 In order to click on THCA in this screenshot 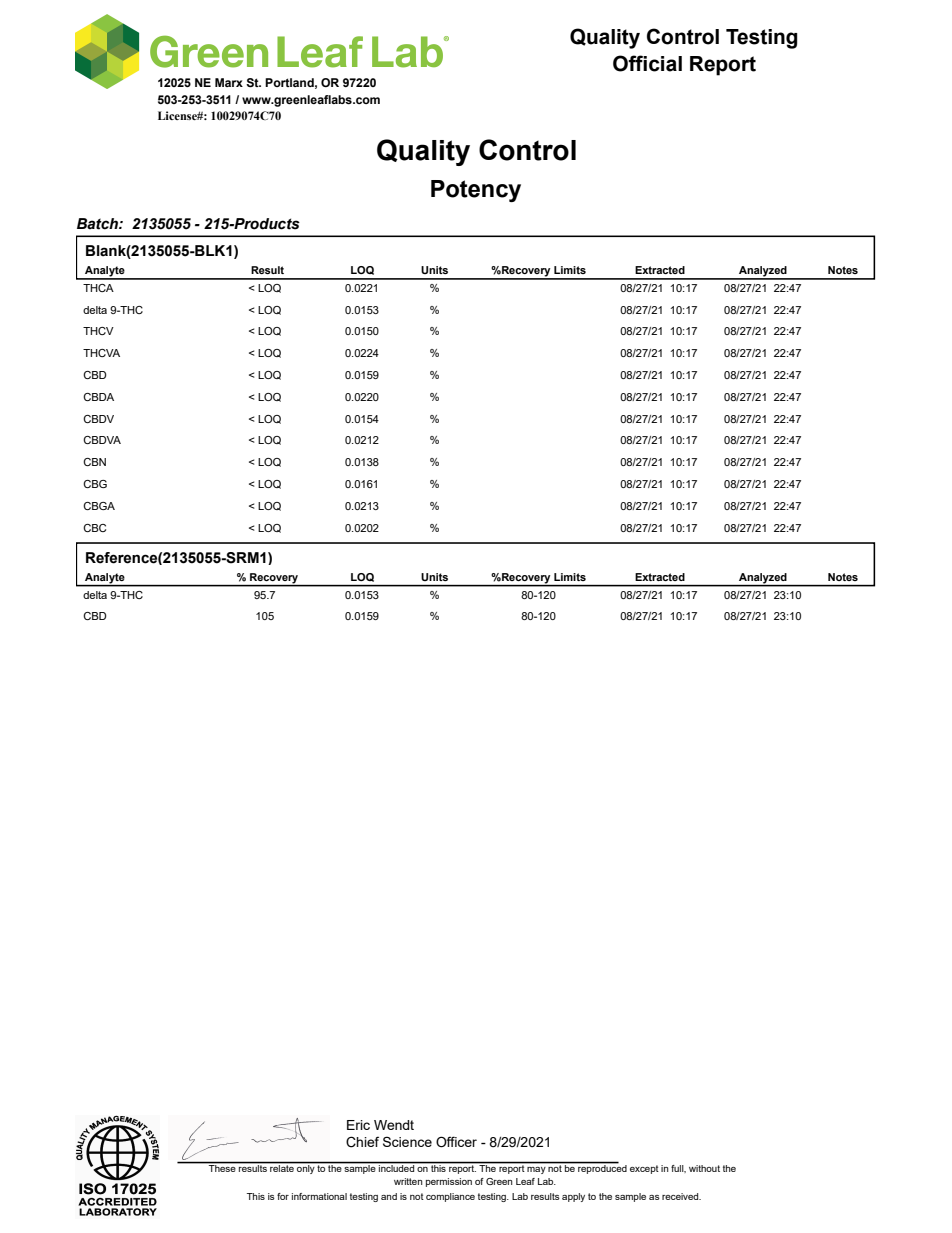, I will do `click(98, 288)`.
